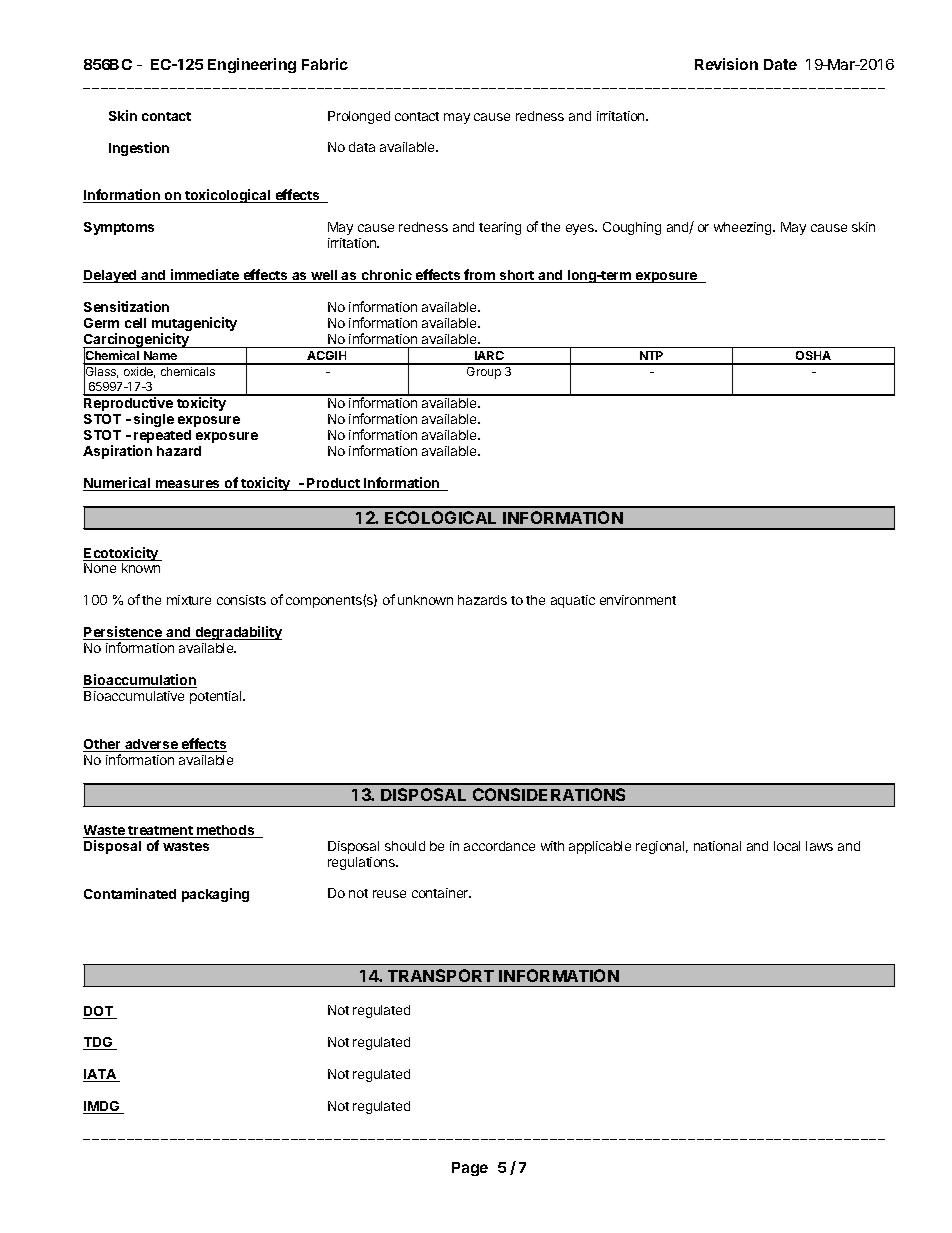  Describe the element at coordinates (726, 64) in the document. I see `Revision` at that location.
